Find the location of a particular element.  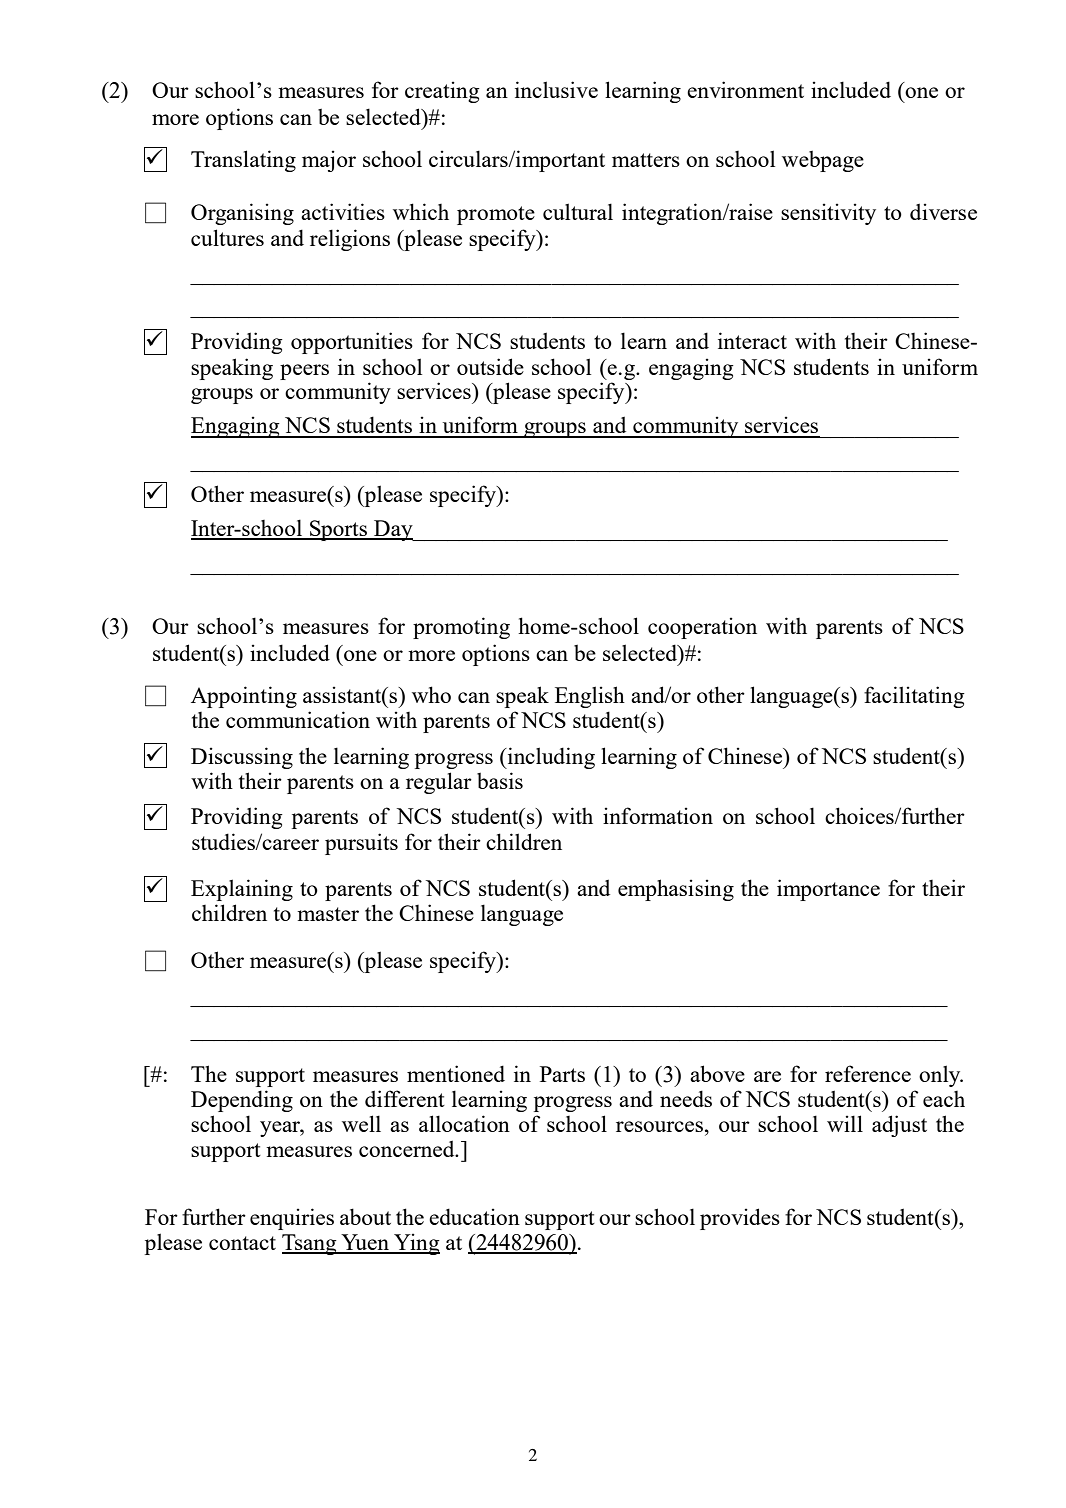

major is located at coordinates (329, 161).
